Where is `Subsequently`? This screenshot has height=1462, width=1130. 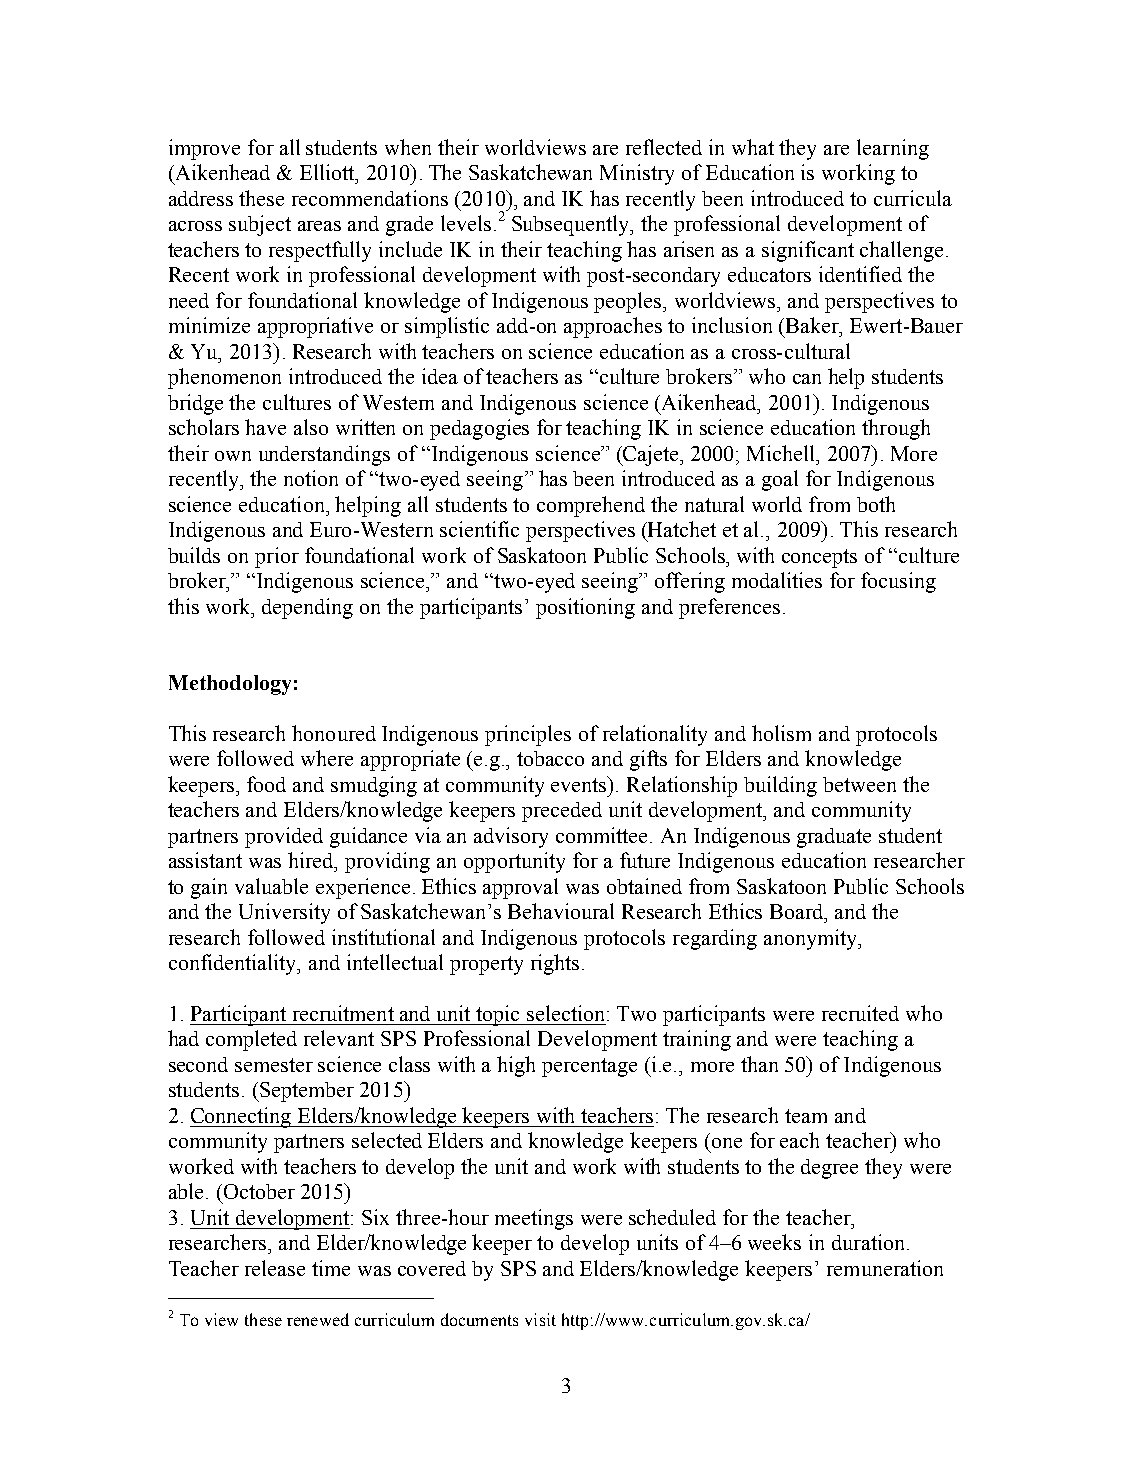 Subsequently is located at coordinates (572, 225).
